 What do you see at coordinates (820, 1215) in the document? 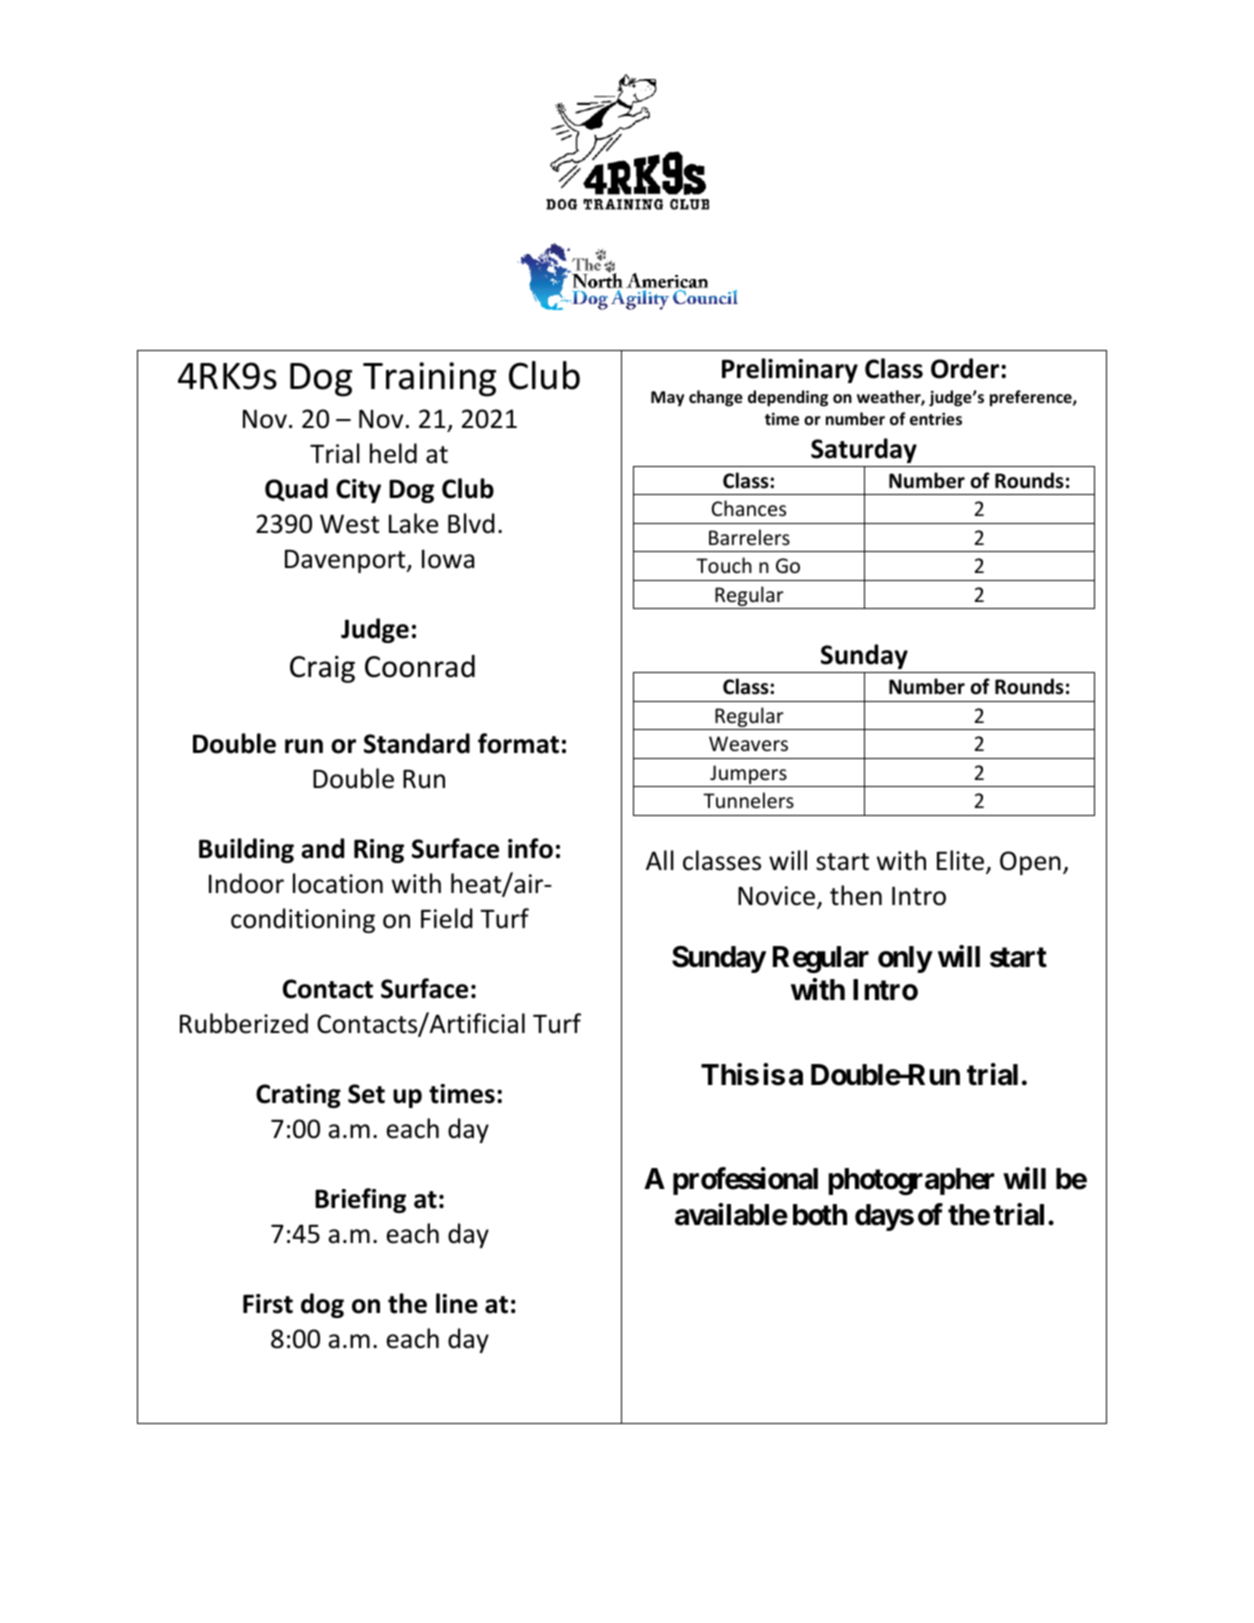
I see `both` at bounding box center [820, 1215].
